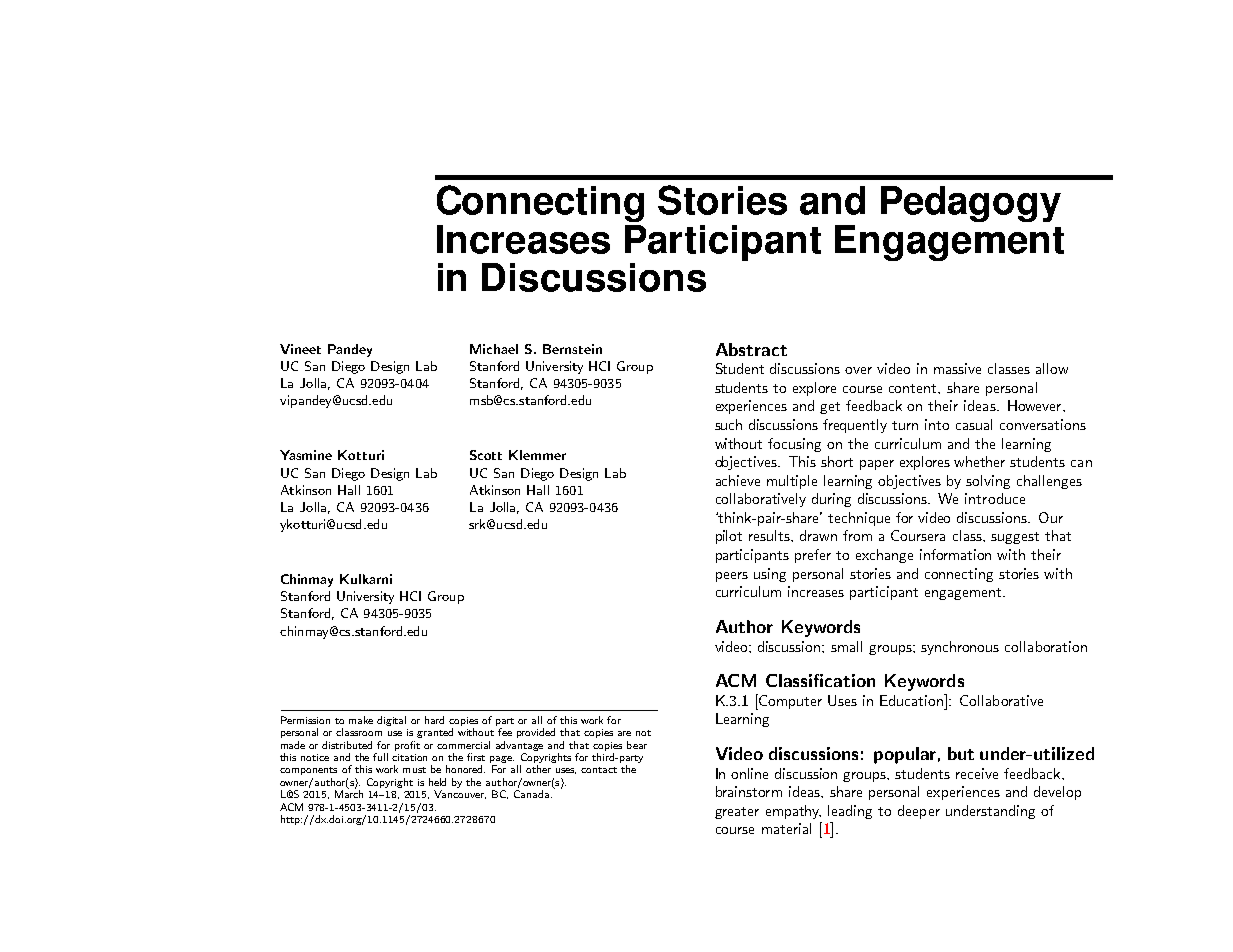 The image size is (1233, 952). Describe the element at coordinates (960, 648) in the image. I see `synchronous` at that location.
